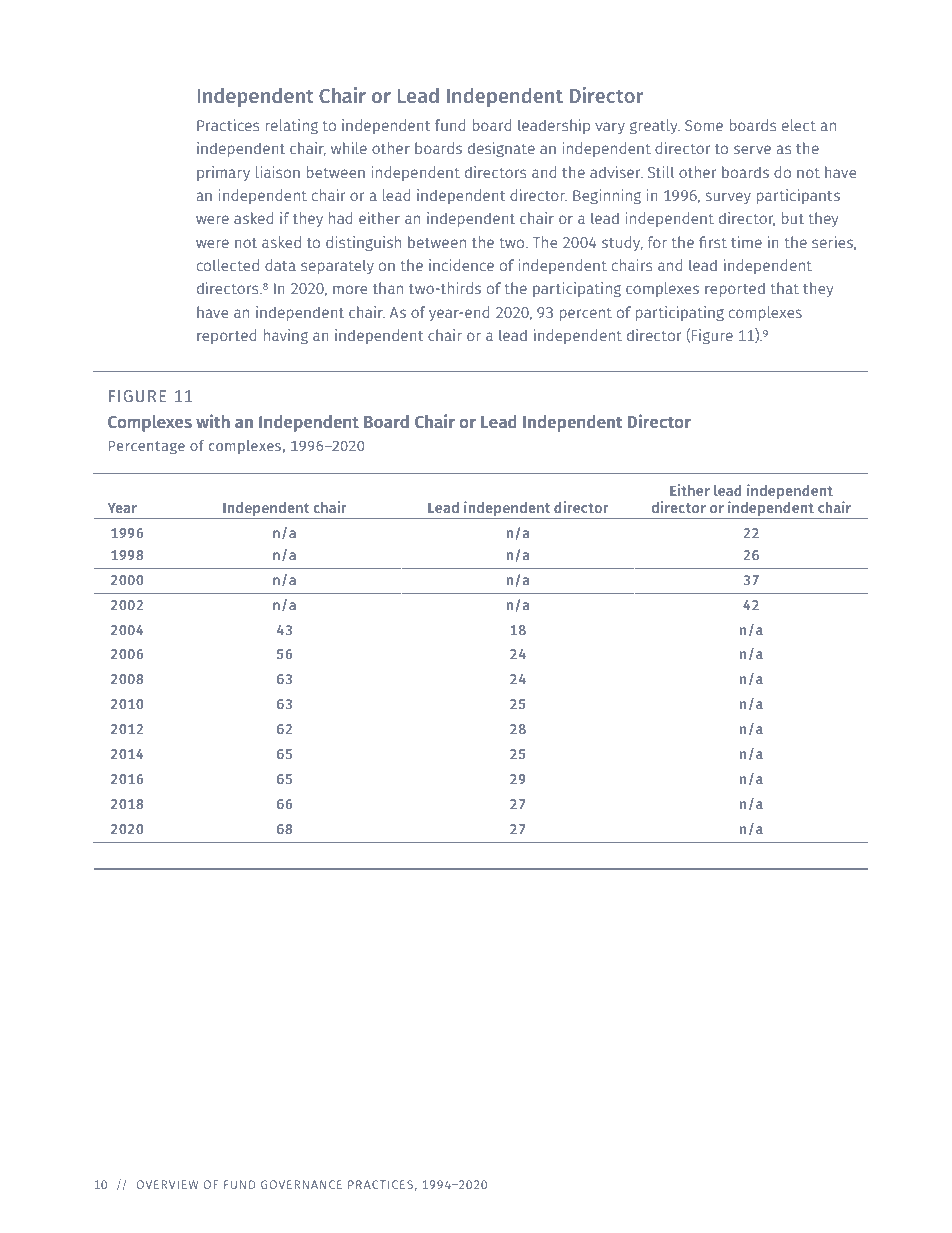 This page has height=1233, width=952. What do you see at coordinates (752, 149) in the page?
I see `serve` at bounding box center [752, 149].
